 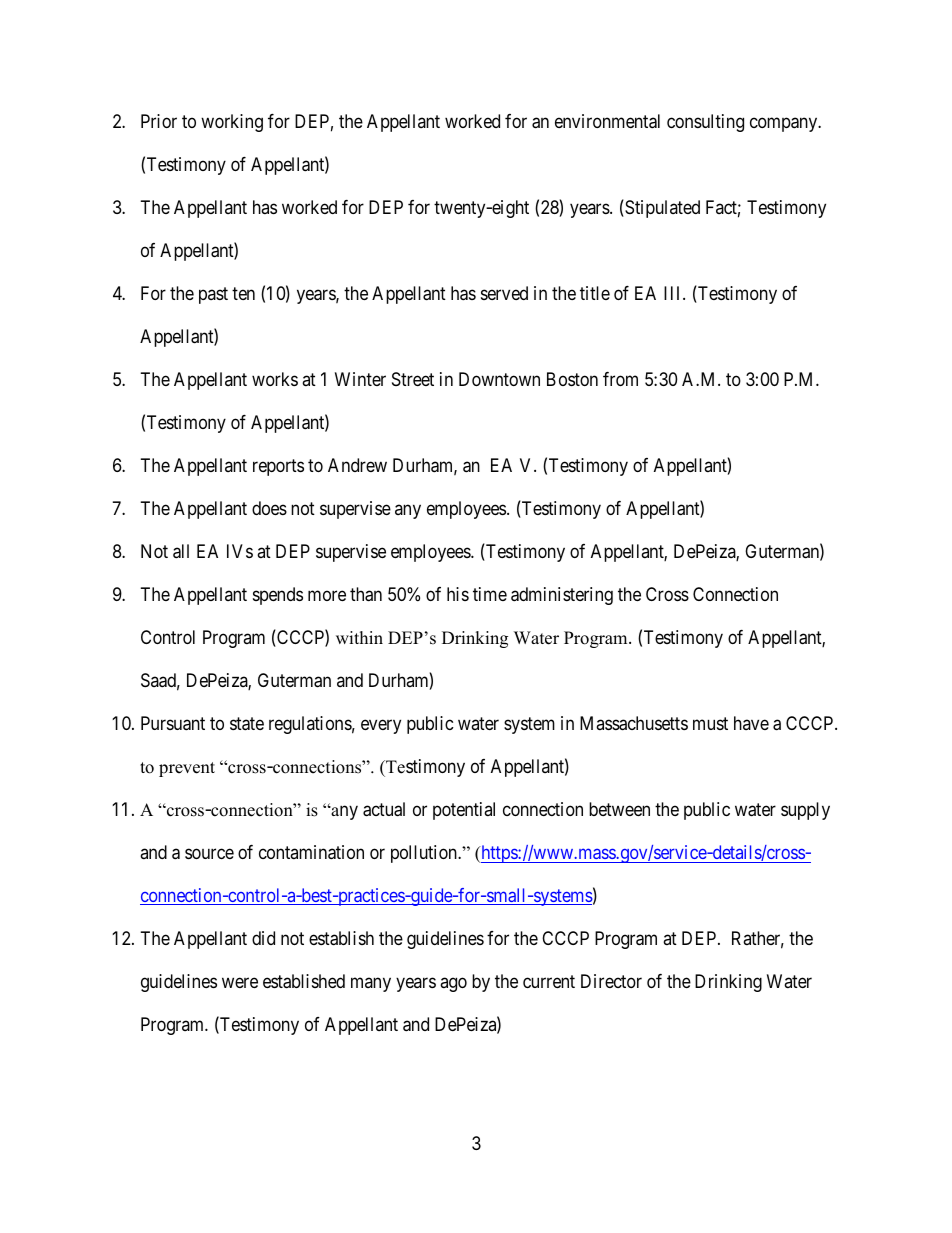 I want to click on were, so click(x=240, y=982).
